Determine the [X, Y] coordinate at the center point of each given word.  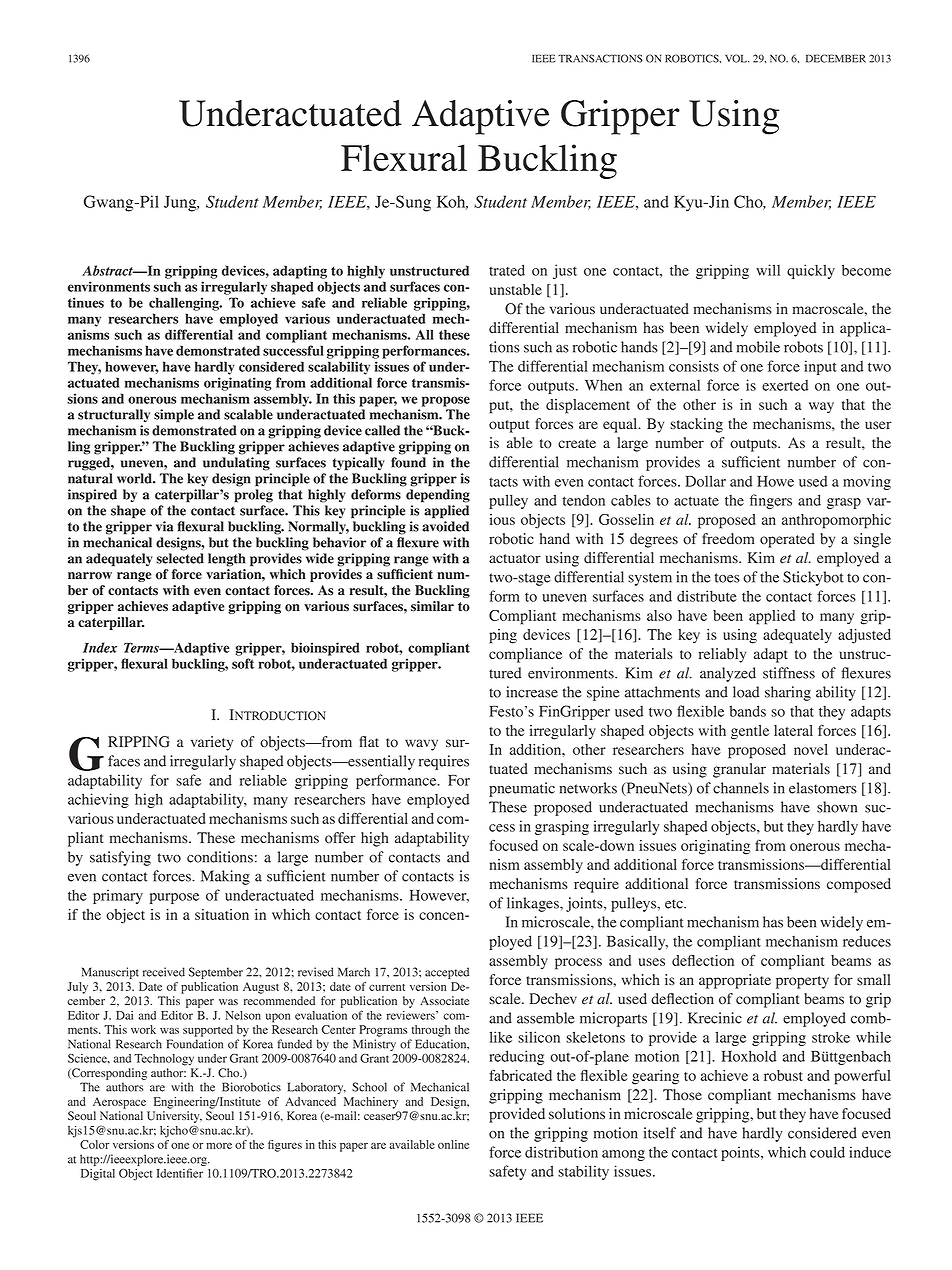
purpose [174, 898]
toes [727, 578]
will [768, 270]
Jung [181, 203]
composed [859, 885]
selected [180, 558]
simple [174, 416]
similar [432, 606]
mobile [758, 347]
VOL [737, 58]
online [453, 1144]
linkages [534, 904]
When [603, 385]
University [174, 1117]
